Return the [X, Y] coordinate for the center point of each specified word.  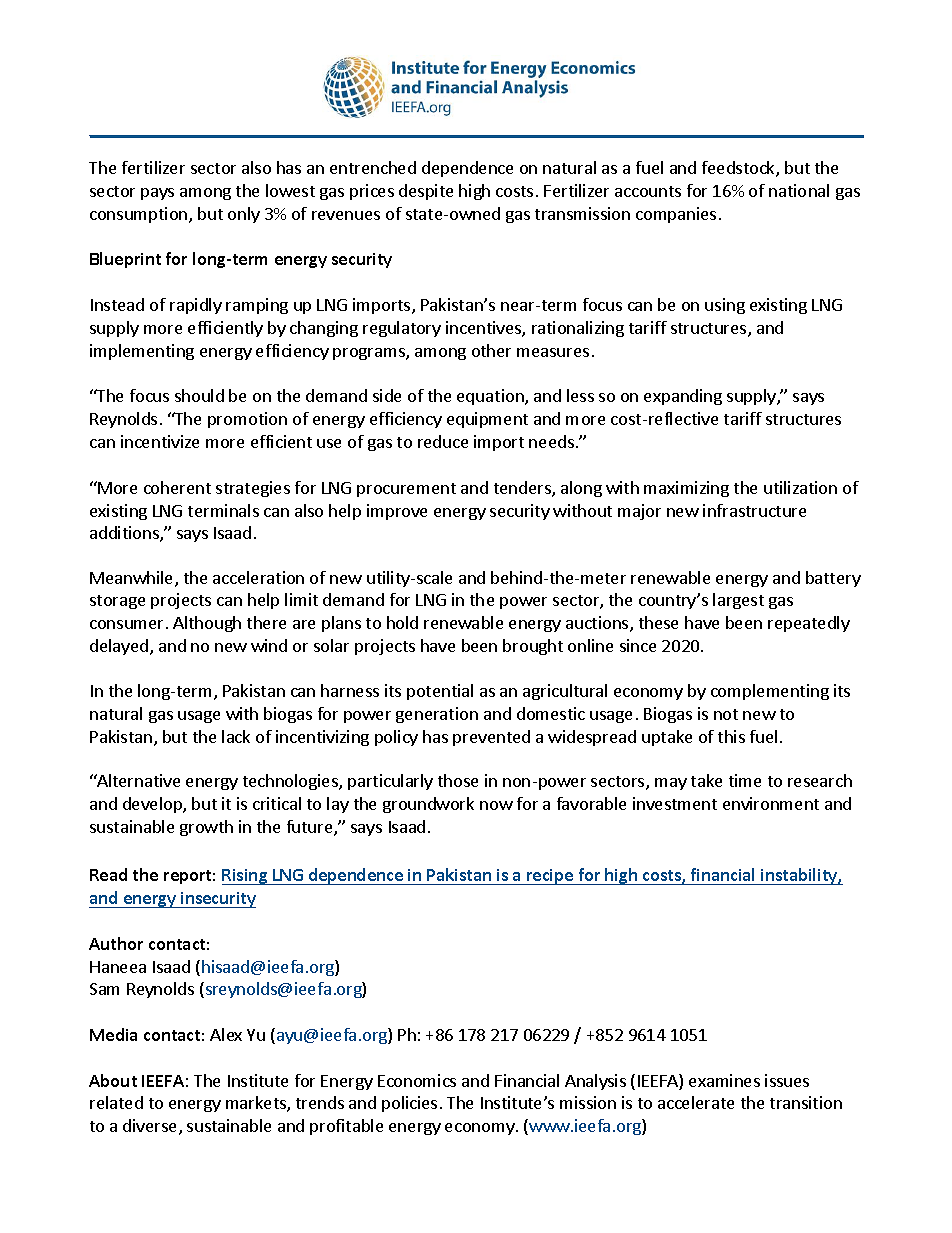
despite [426, 192]
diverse [151, 1127]
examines [724, 1080]
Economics [417, 1080]
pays [157, 194]
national [799, 190]
